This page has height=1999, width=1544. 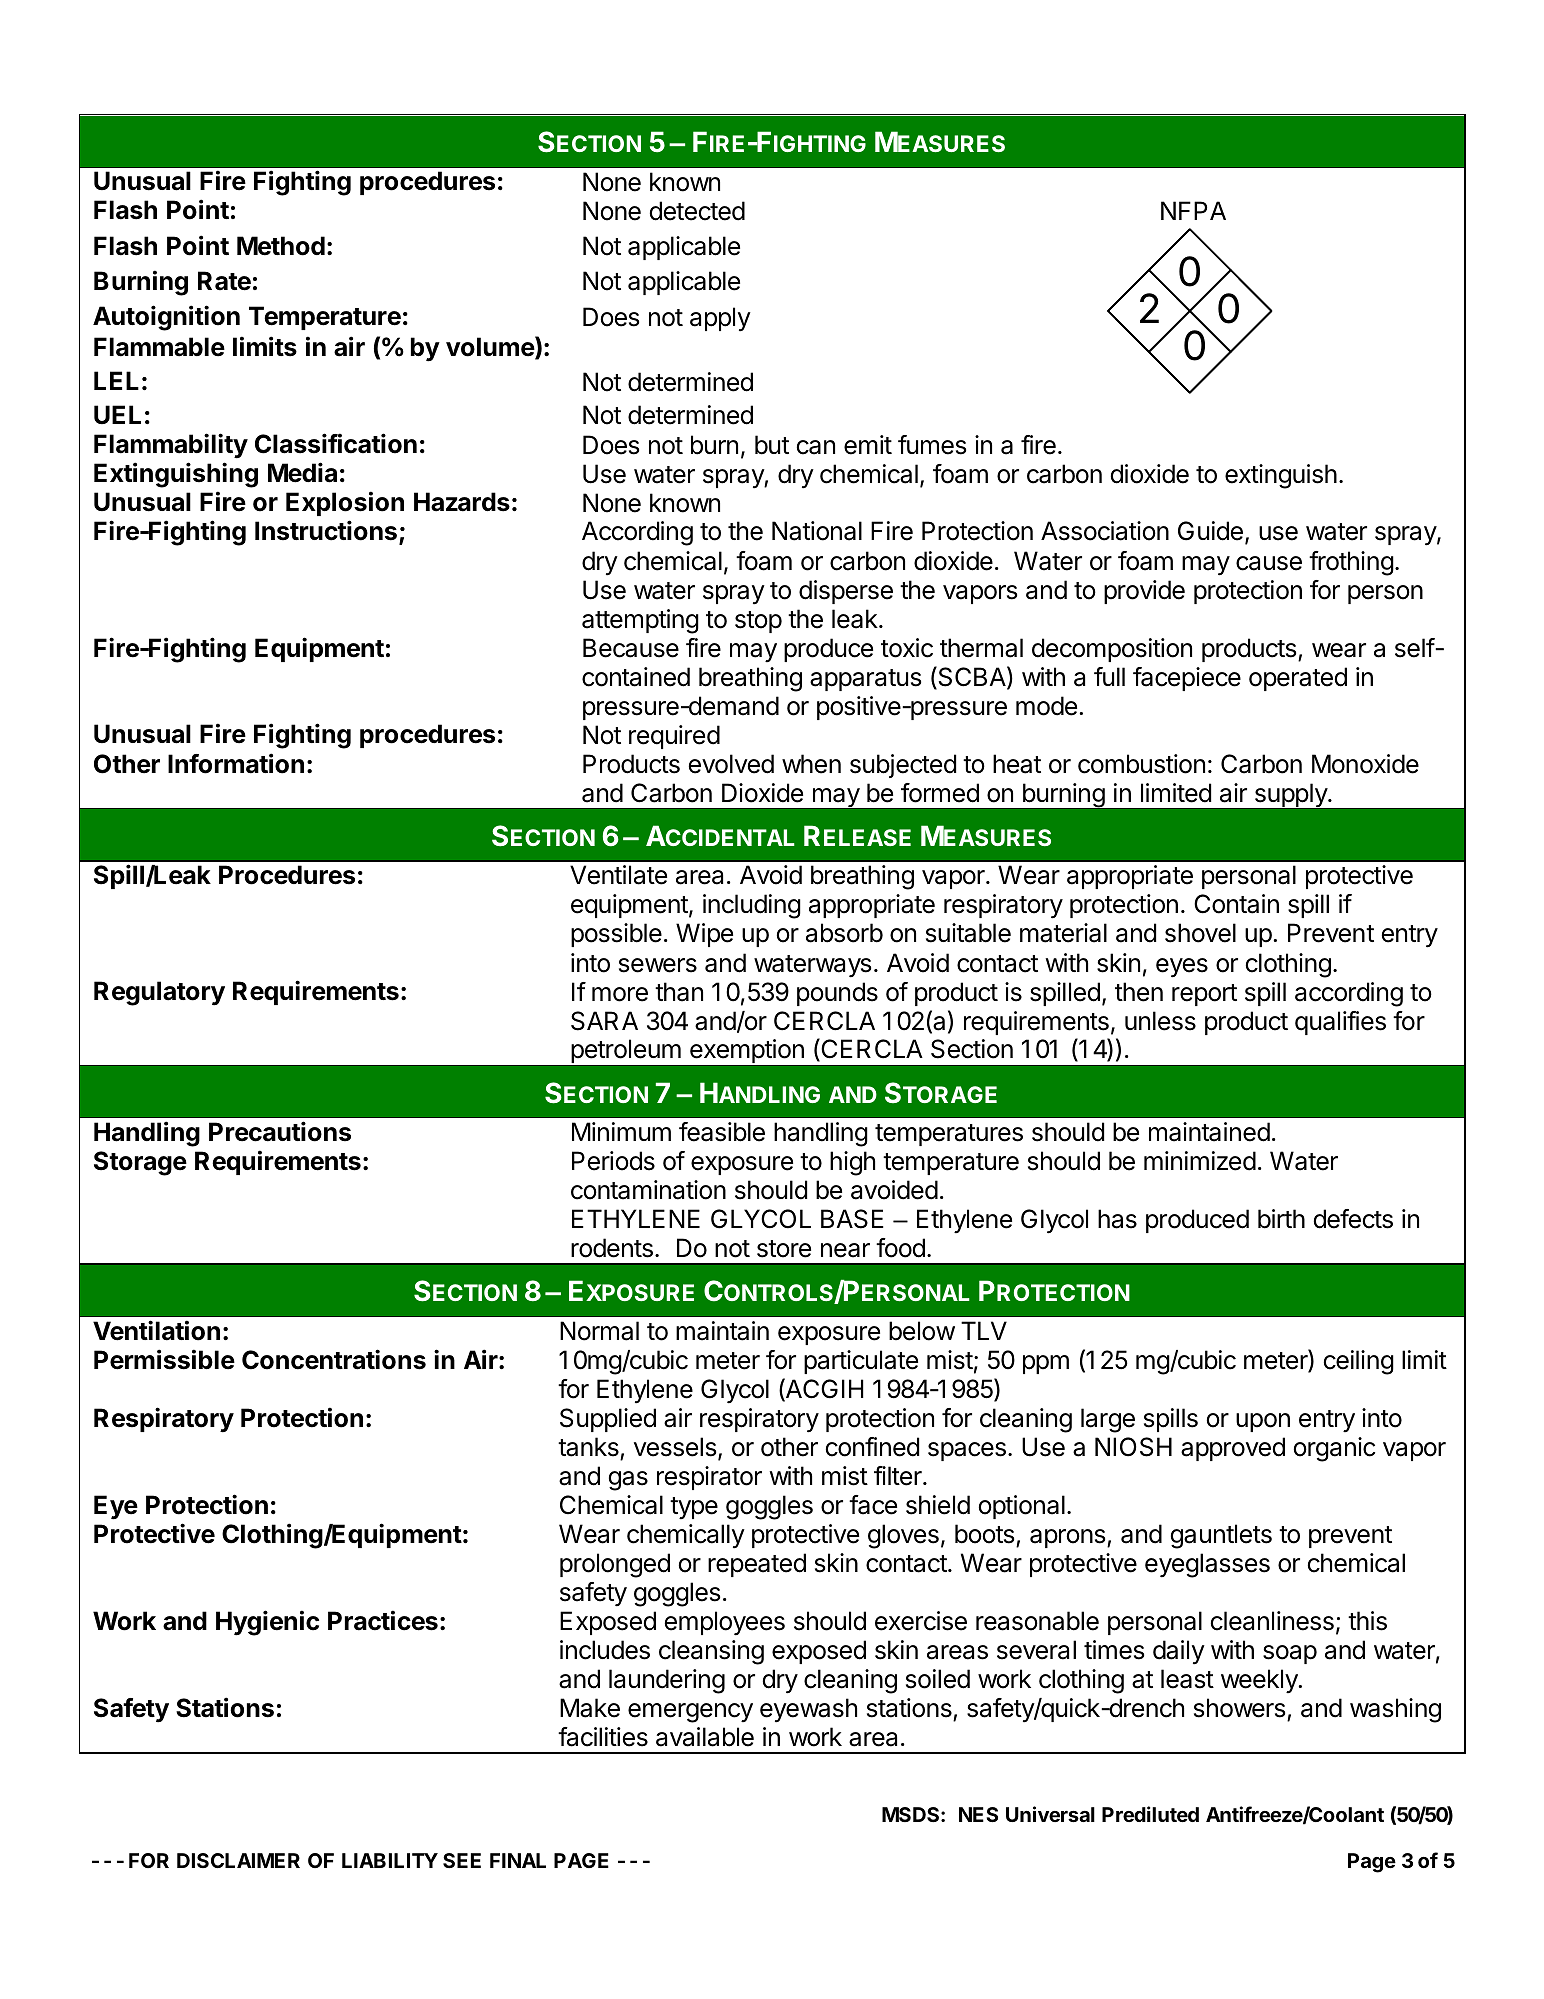 I want to click on Method, so click(x=281, y=246).
